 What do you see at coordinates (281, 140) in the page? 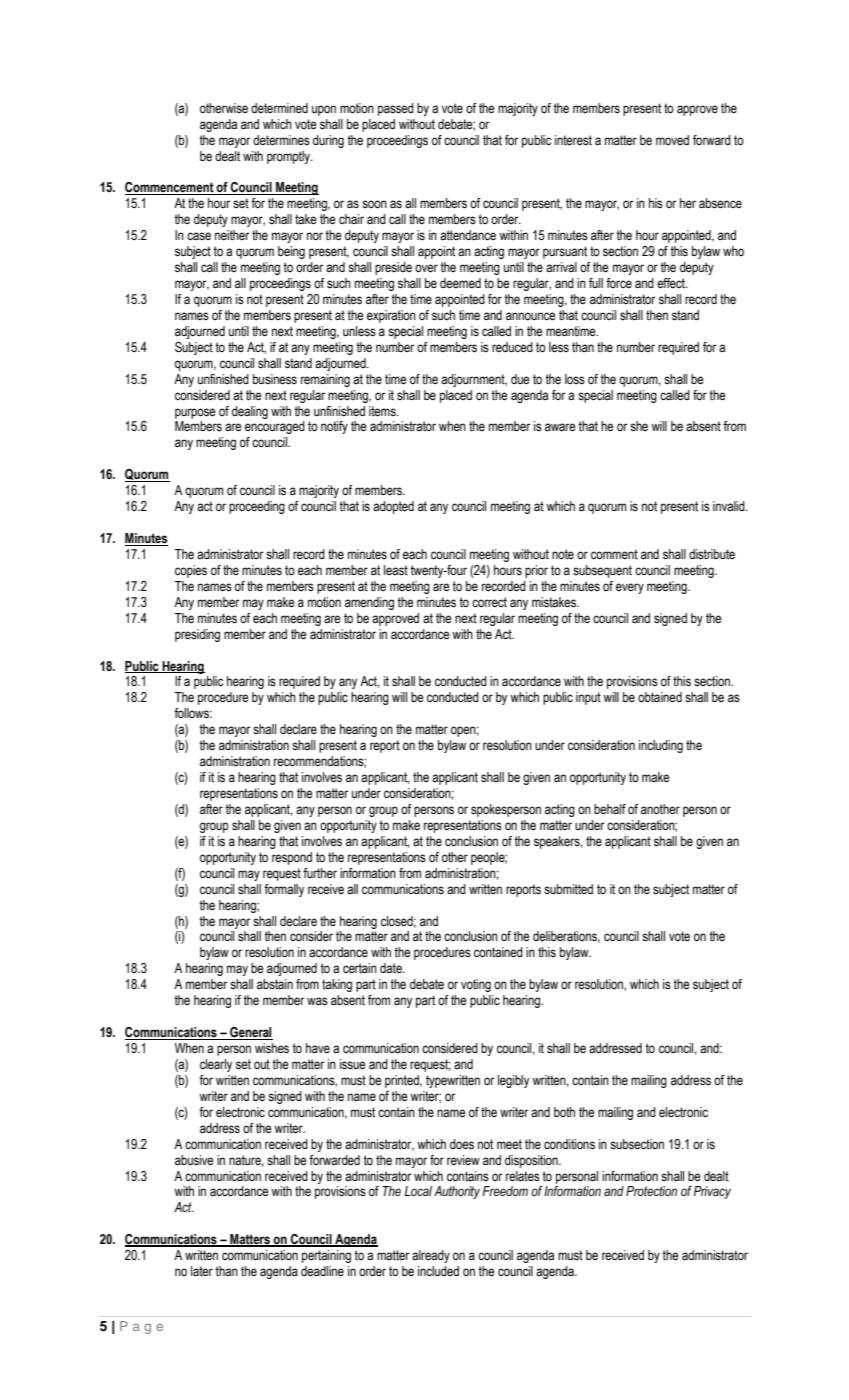
I see `determines` at bounding box center [281, 140].
